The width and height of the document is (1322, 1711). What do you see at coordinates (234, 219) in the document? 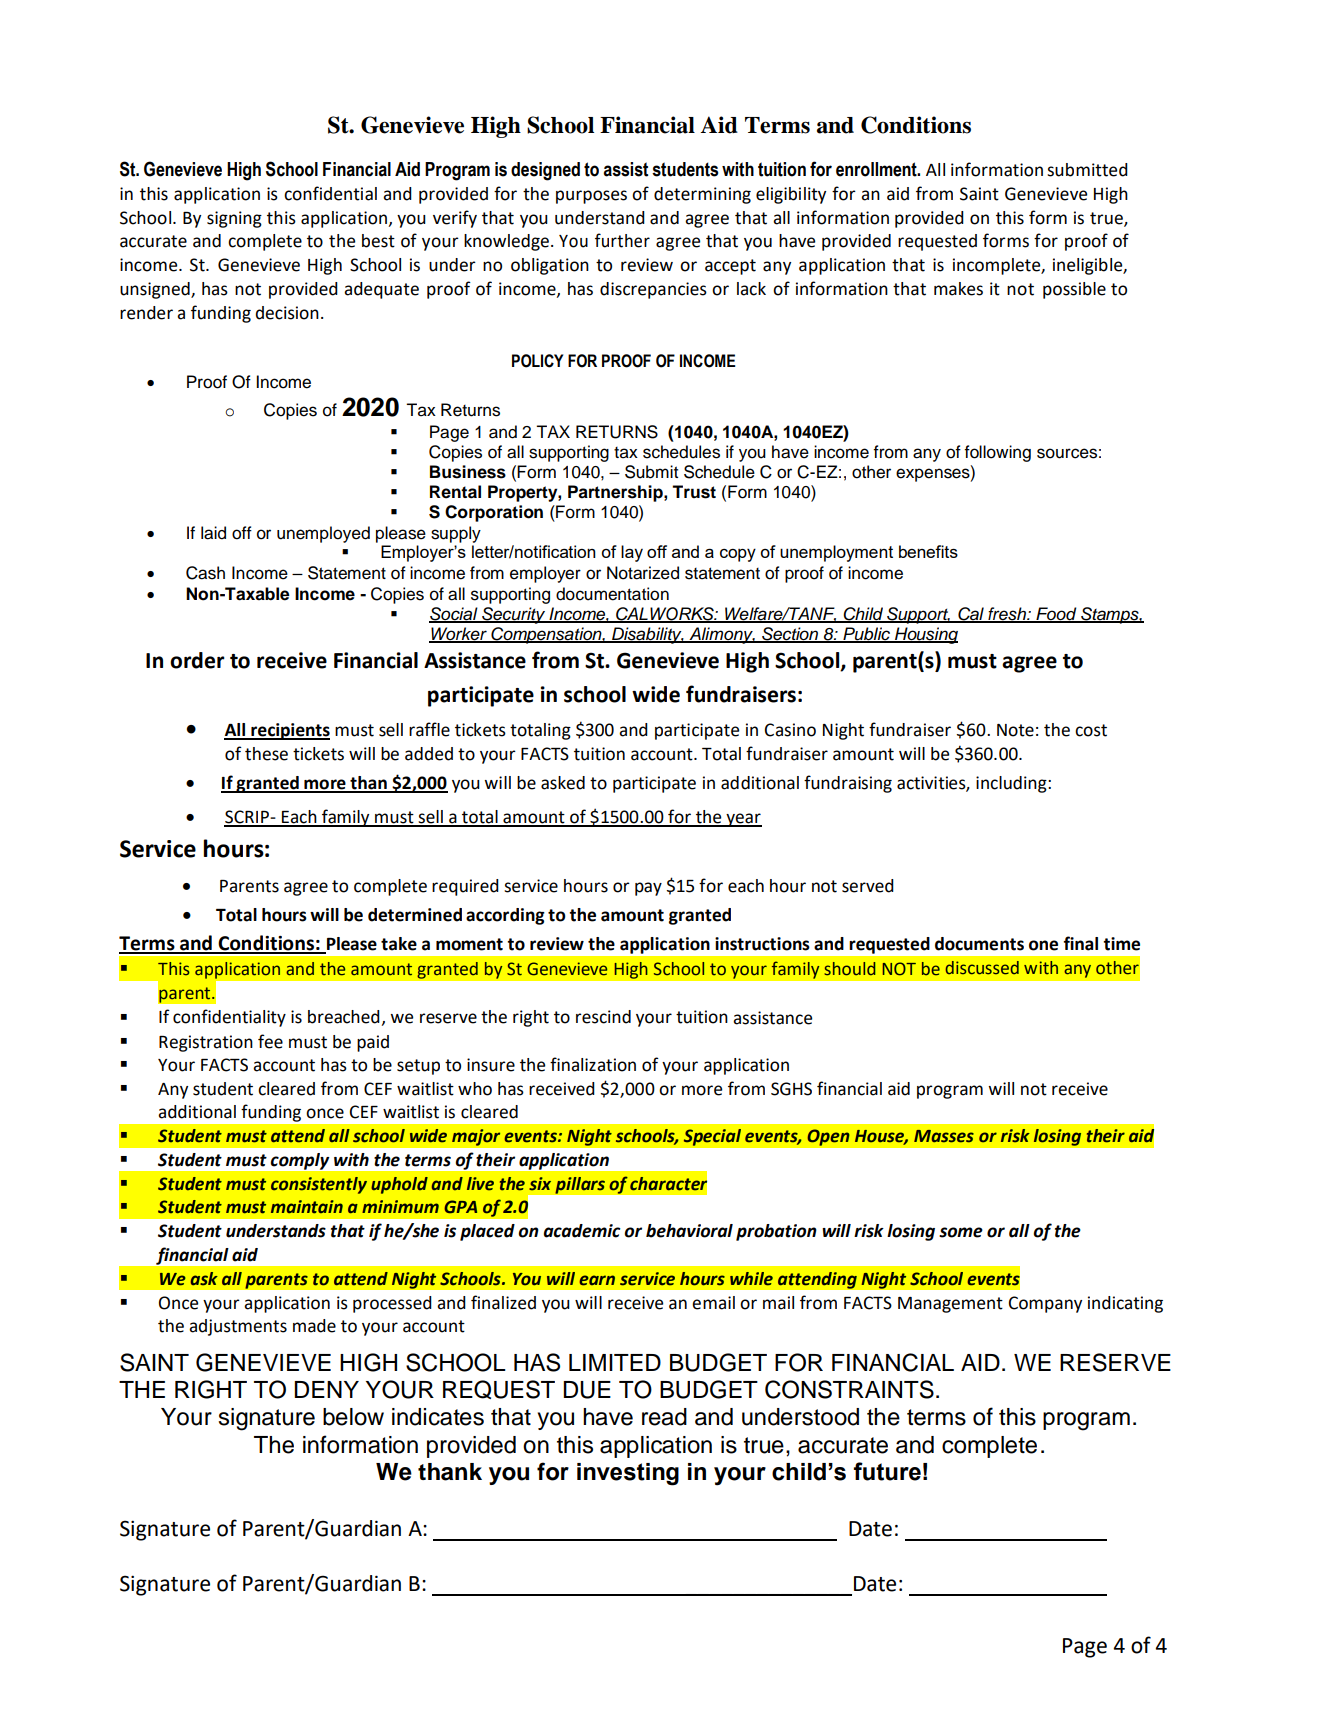
I see `signing` at bounding box center [234, 219].
